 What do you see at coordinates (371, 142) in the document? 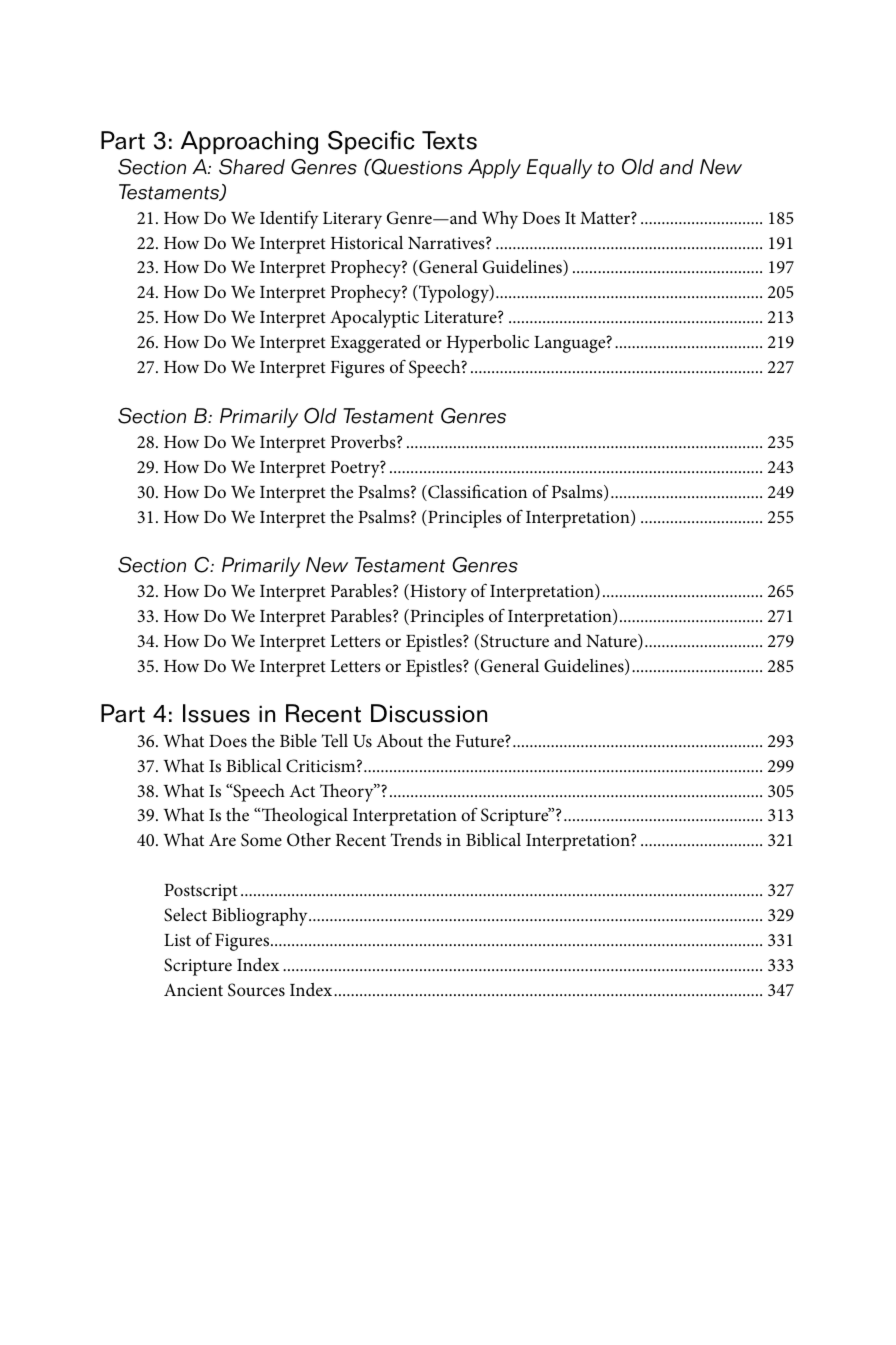
I see `Specific` at bounding box center [371, 142].
